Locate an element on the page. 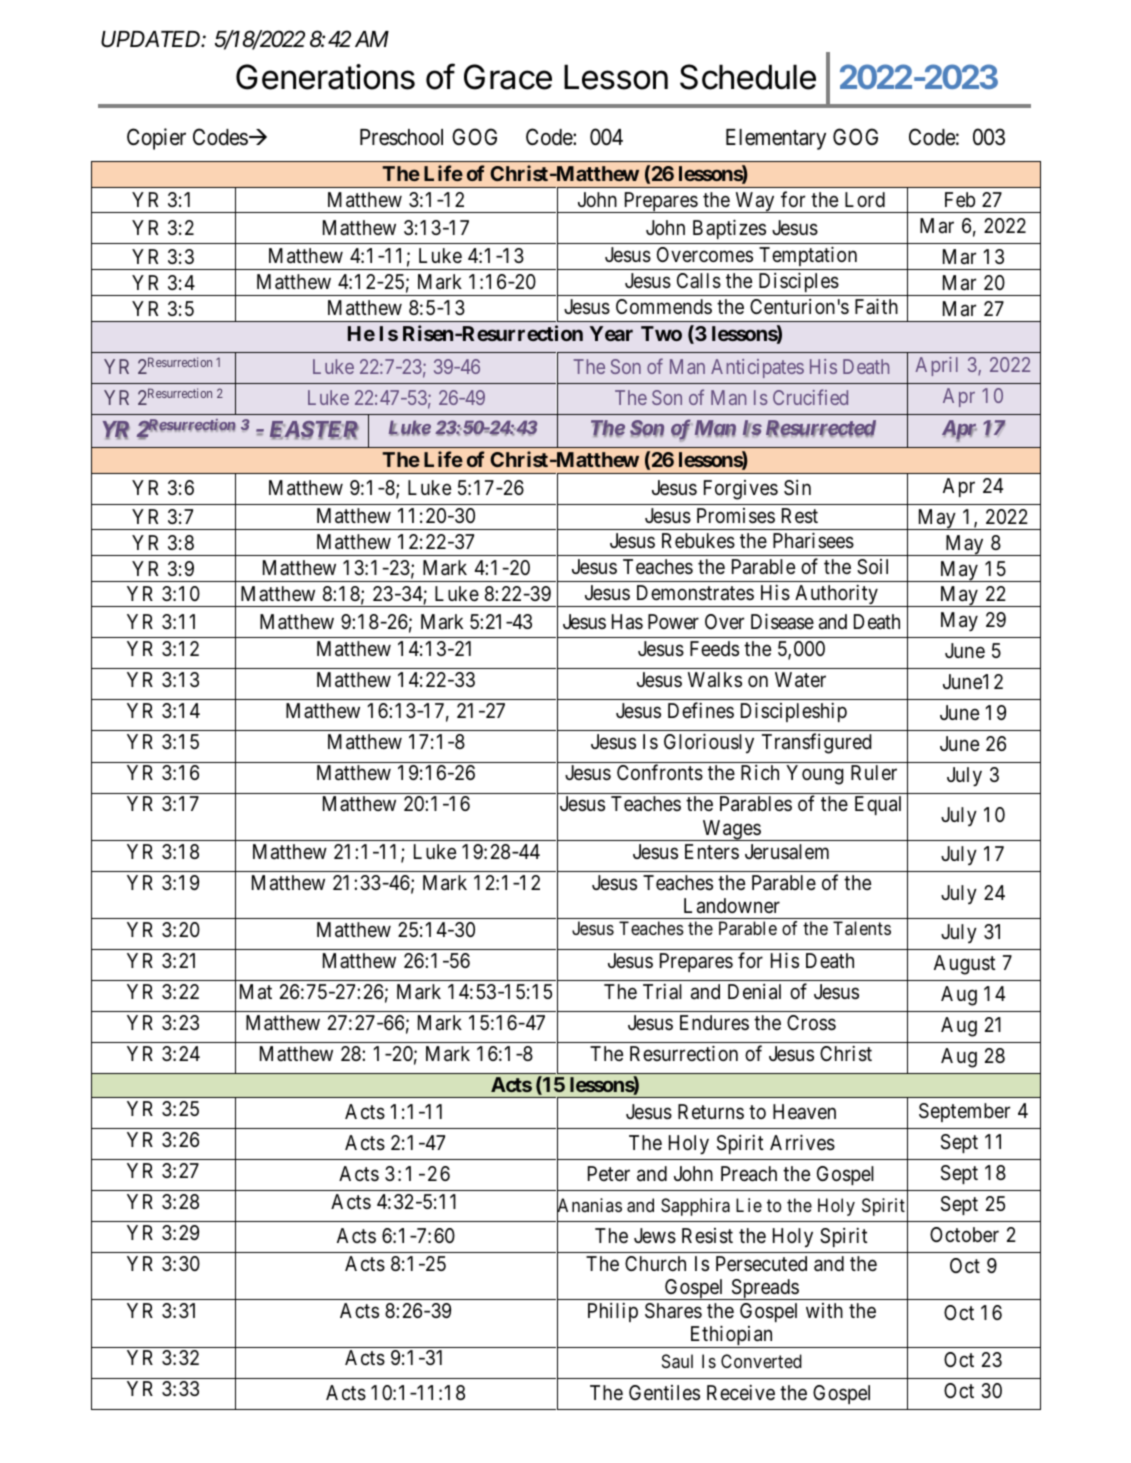  Gentiles is located at coordinates (664, 1392).
